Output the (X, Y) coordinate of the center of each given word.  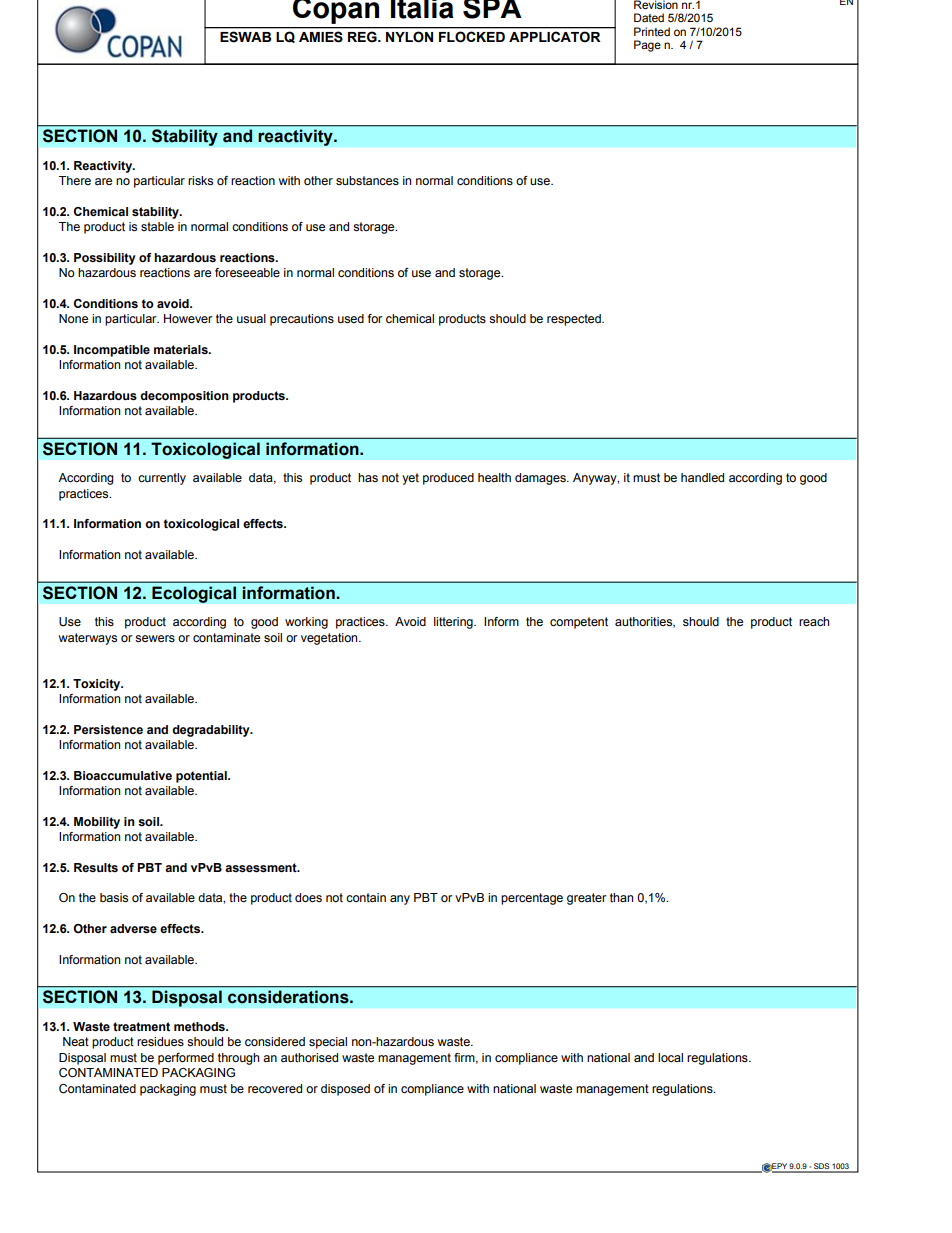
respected (575, 320)
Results (96, 867)
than (621, 897)
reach (814, 621)
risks (200, 180)
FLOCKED (472, 37)
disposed (345, 1090)
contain (366, 897)
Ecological (194, 594)
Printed (652, 31)
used (351, 318)
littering (454, 623)
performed (186, 1059)
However (188, 318)
